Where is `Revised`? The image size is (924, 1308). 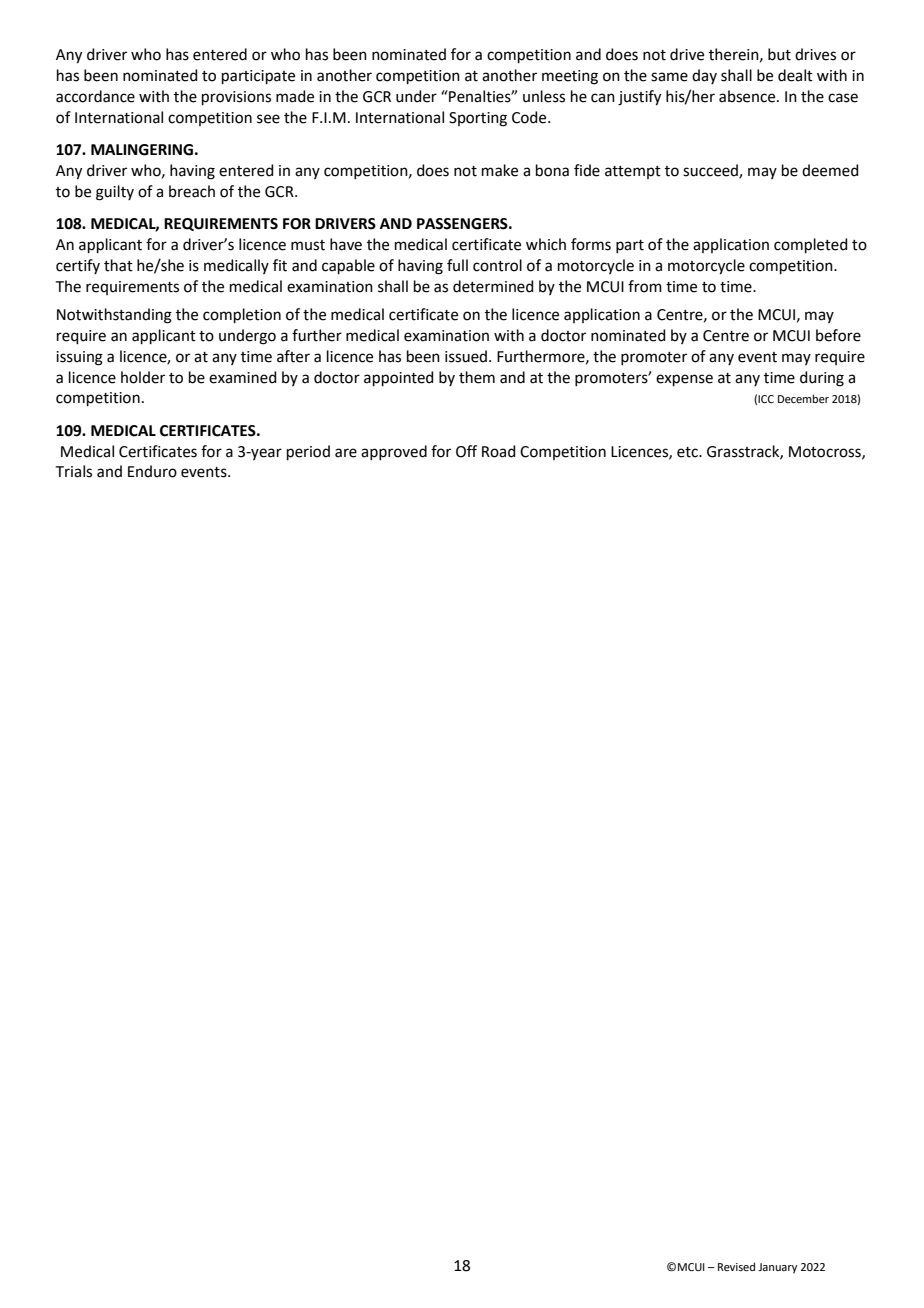 Revised is located at coordinates (736, 1266).
